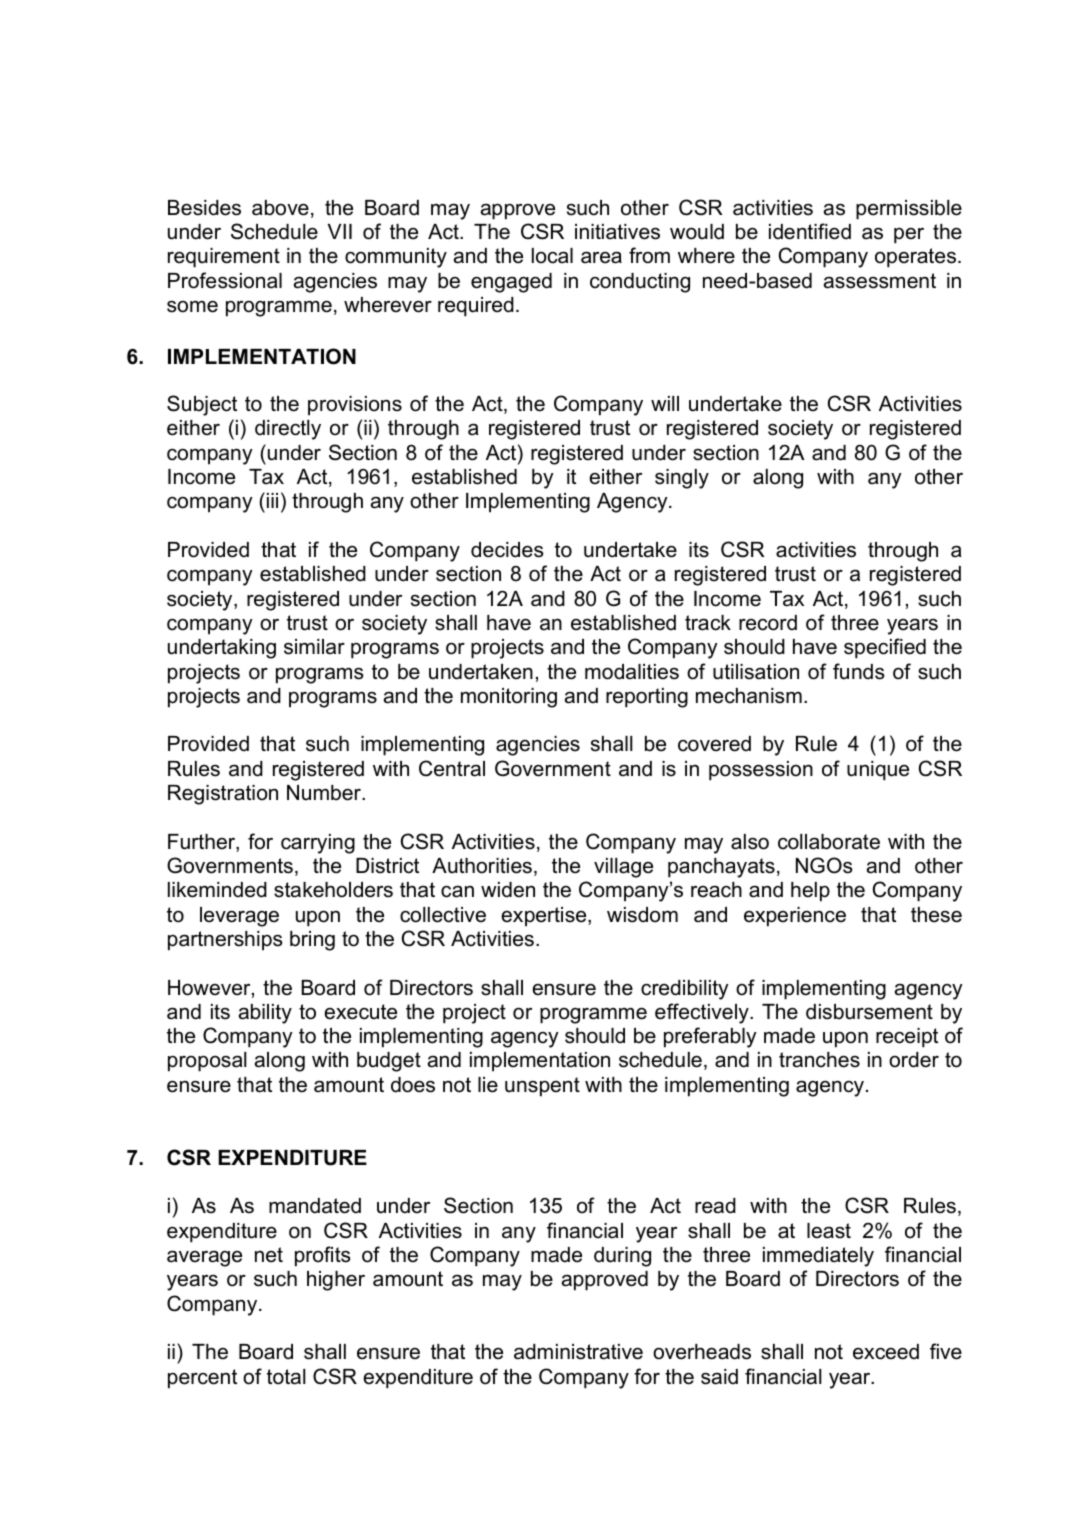 The height and width of the screenshot is (1524, 1078). I want to click on similar, so click(314, 647).
